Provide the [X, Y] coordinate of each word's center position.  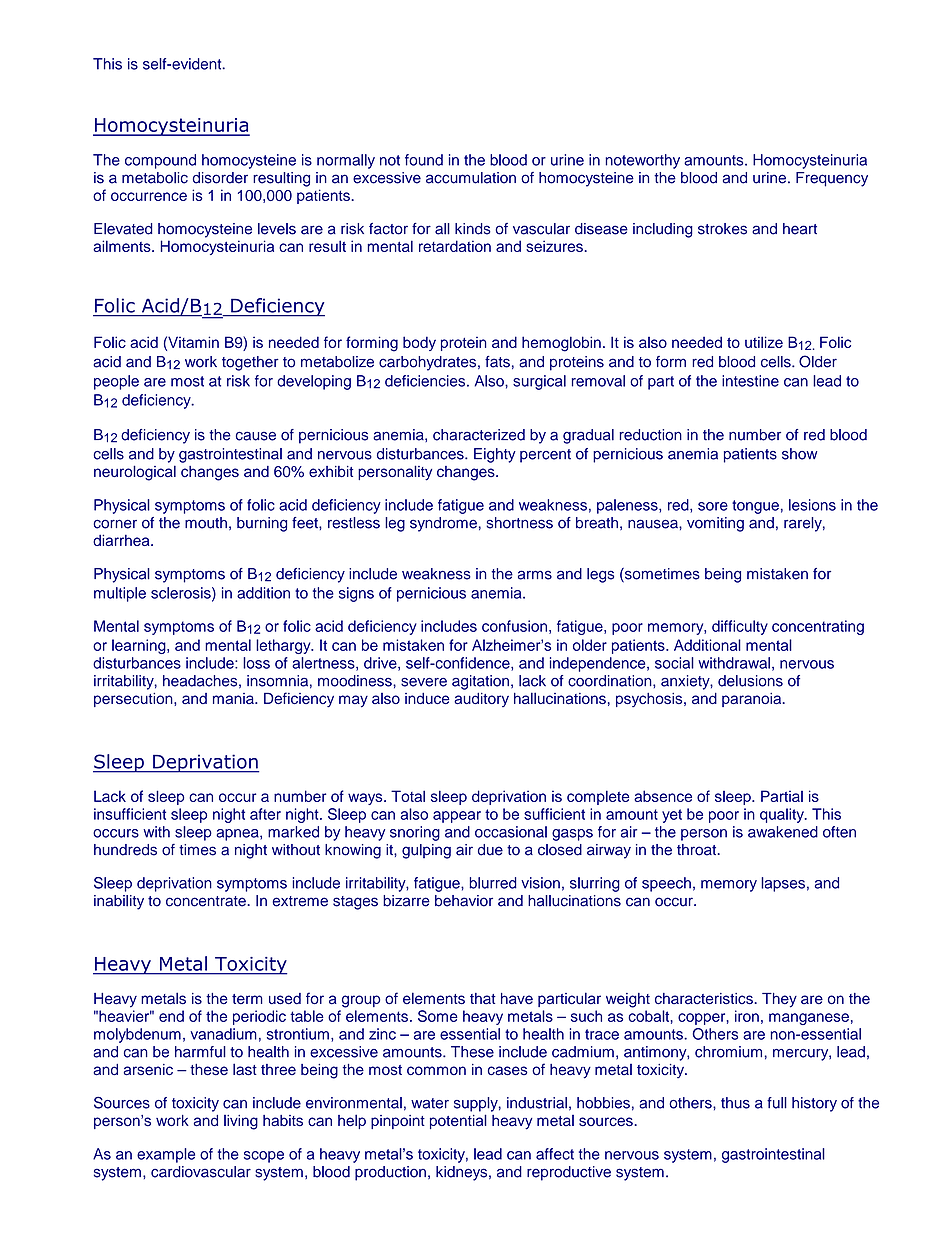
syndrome [443, 524]
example [166, 1155]
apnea [238, 835]
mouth [206, 523]
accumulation [471, 178]
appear [457, 817]
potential [458, 1121]
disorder [220, 178]
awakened [783, 832]
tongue [755, 507]
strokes [722, 229]
